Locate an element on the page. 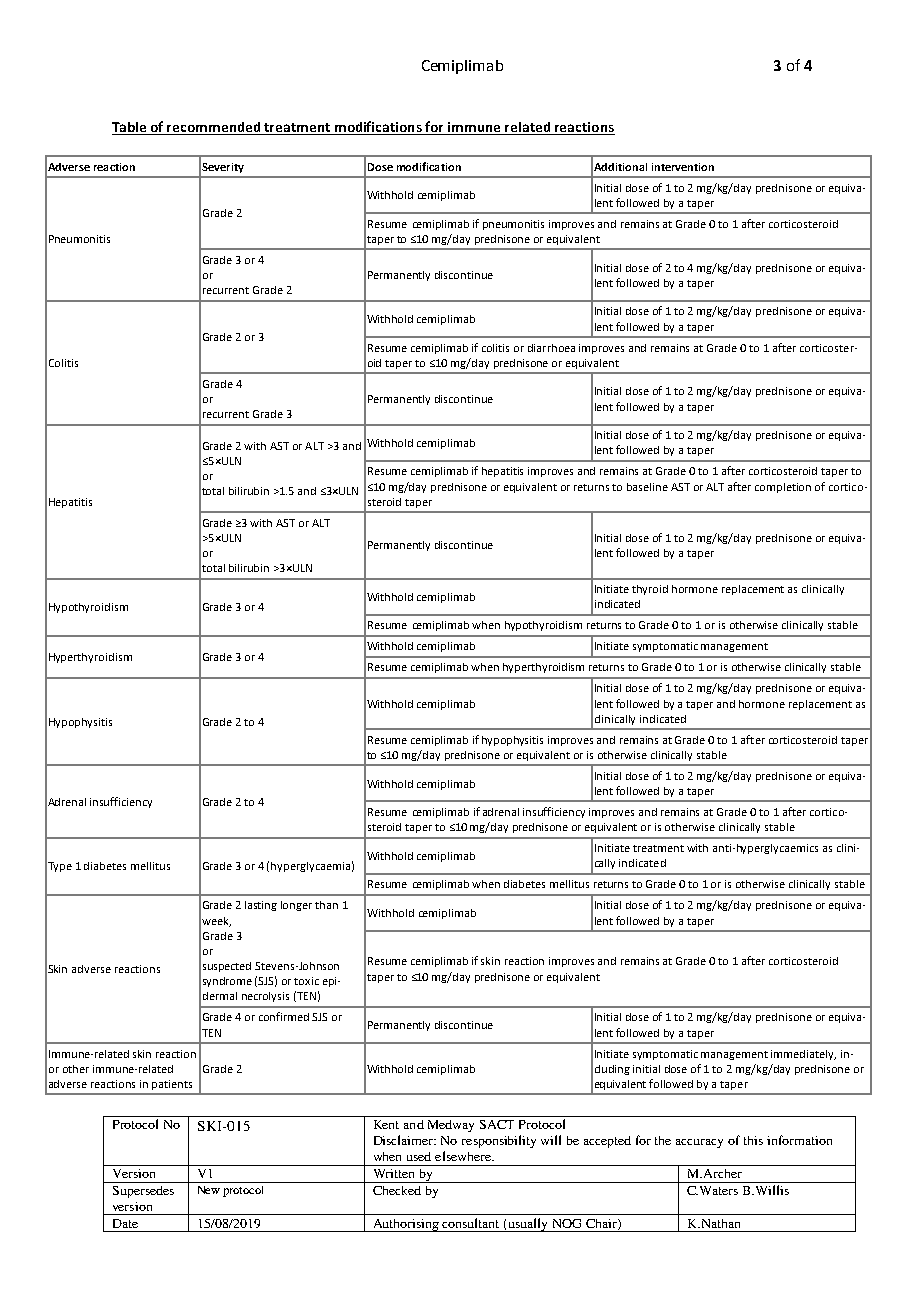  usually is located at coordinates (528, 1225).
